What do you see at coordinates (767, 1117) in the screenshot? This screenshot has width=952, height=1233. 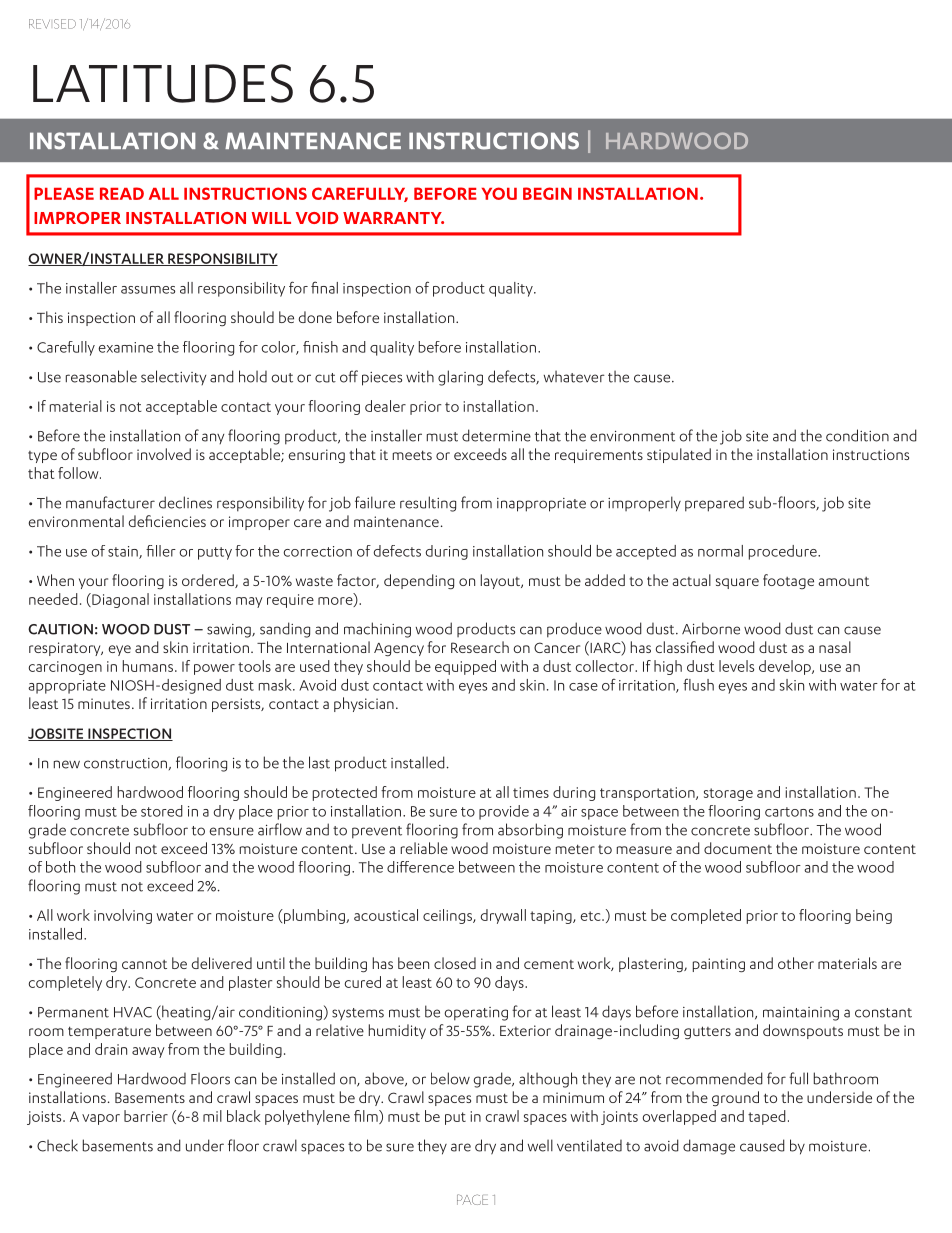 I see `taped` at bounding box center [767, 1117].
